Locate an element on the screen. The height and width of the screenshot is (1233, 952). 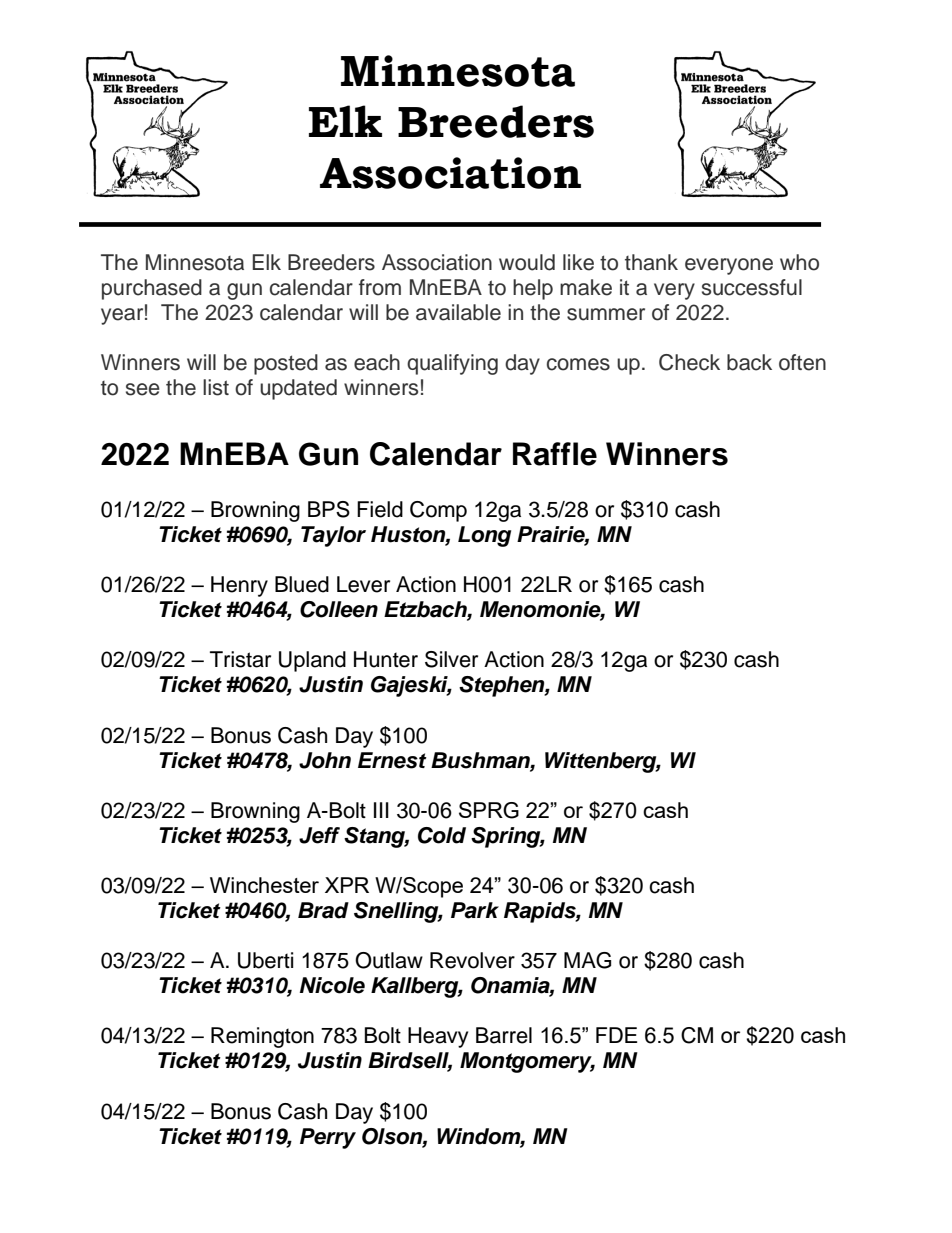
Hunter is located at coordinates (386, 659).
